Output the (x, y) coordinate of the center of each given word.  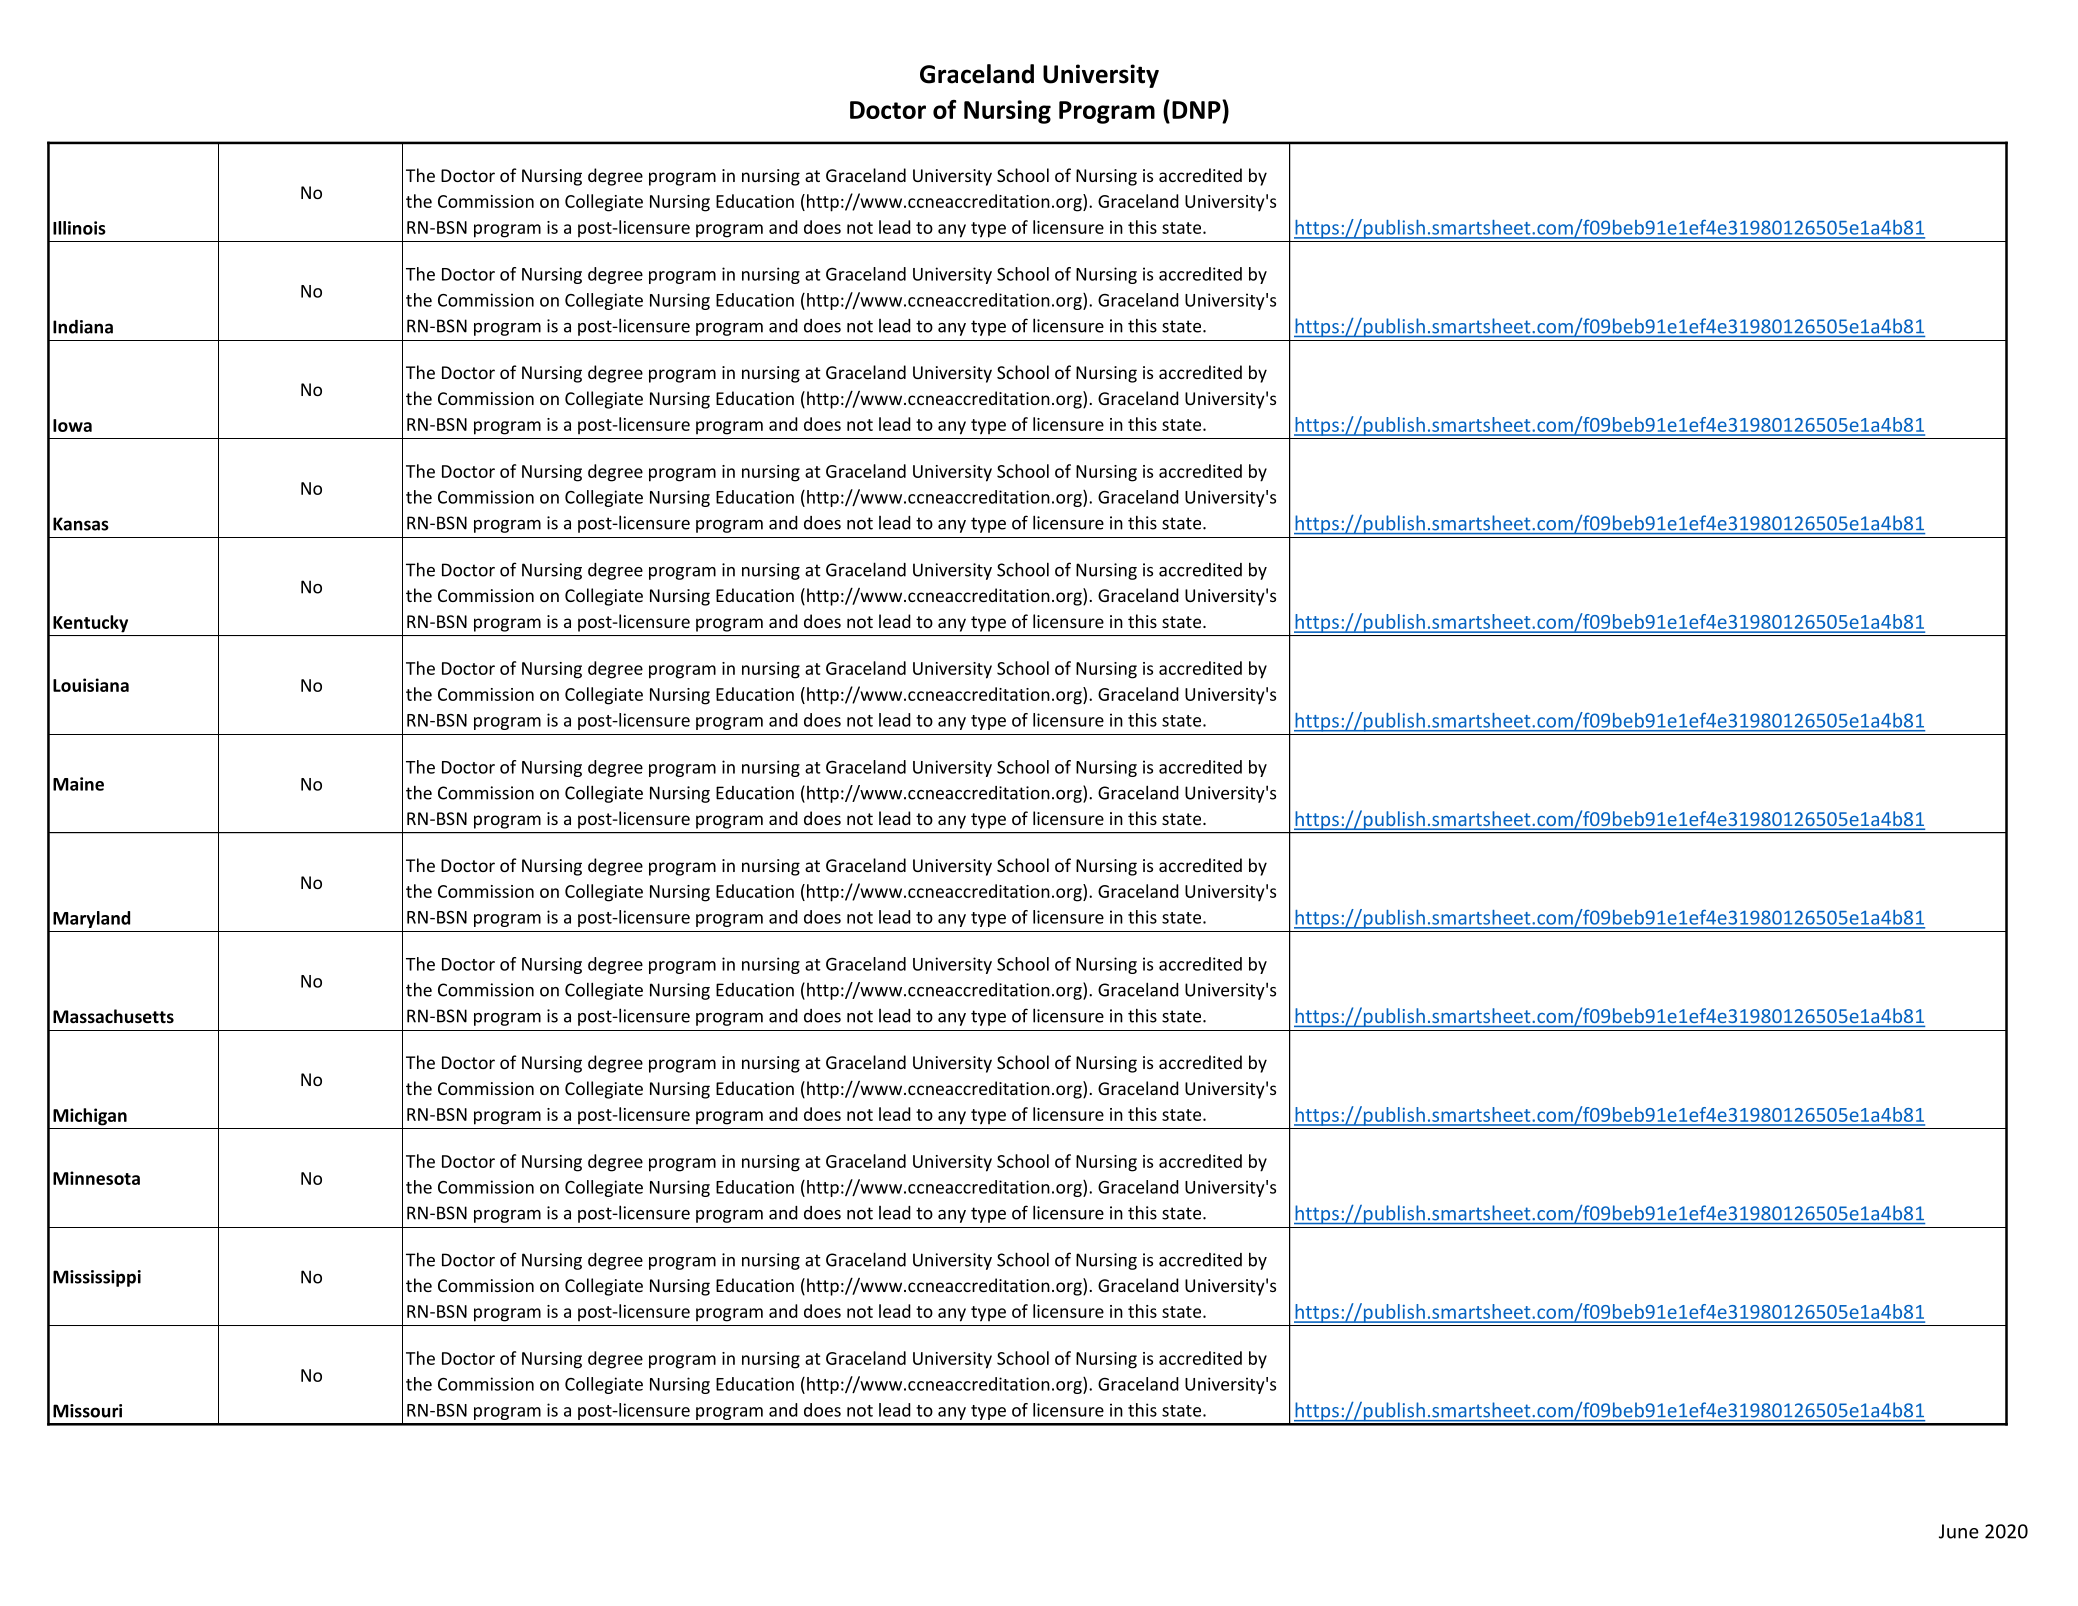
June (1959, 1531)
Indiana (83, 327)
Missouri (87, 1411)
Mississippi (97, 1278)
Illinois (79, 228)
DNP (1197, 109)
